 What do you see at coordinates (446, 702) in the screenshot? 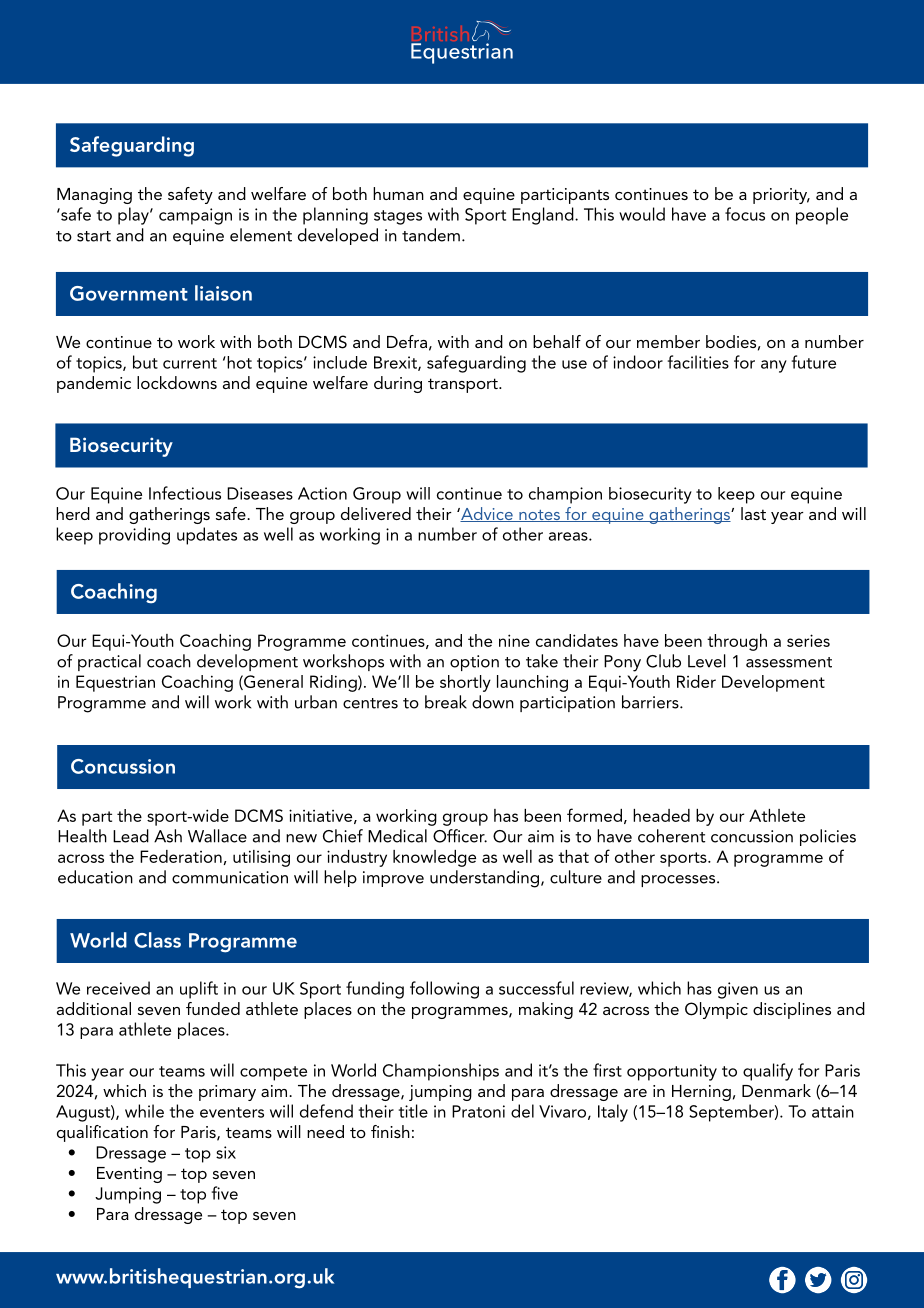
I see `break` at bounding box center [446, 702].
